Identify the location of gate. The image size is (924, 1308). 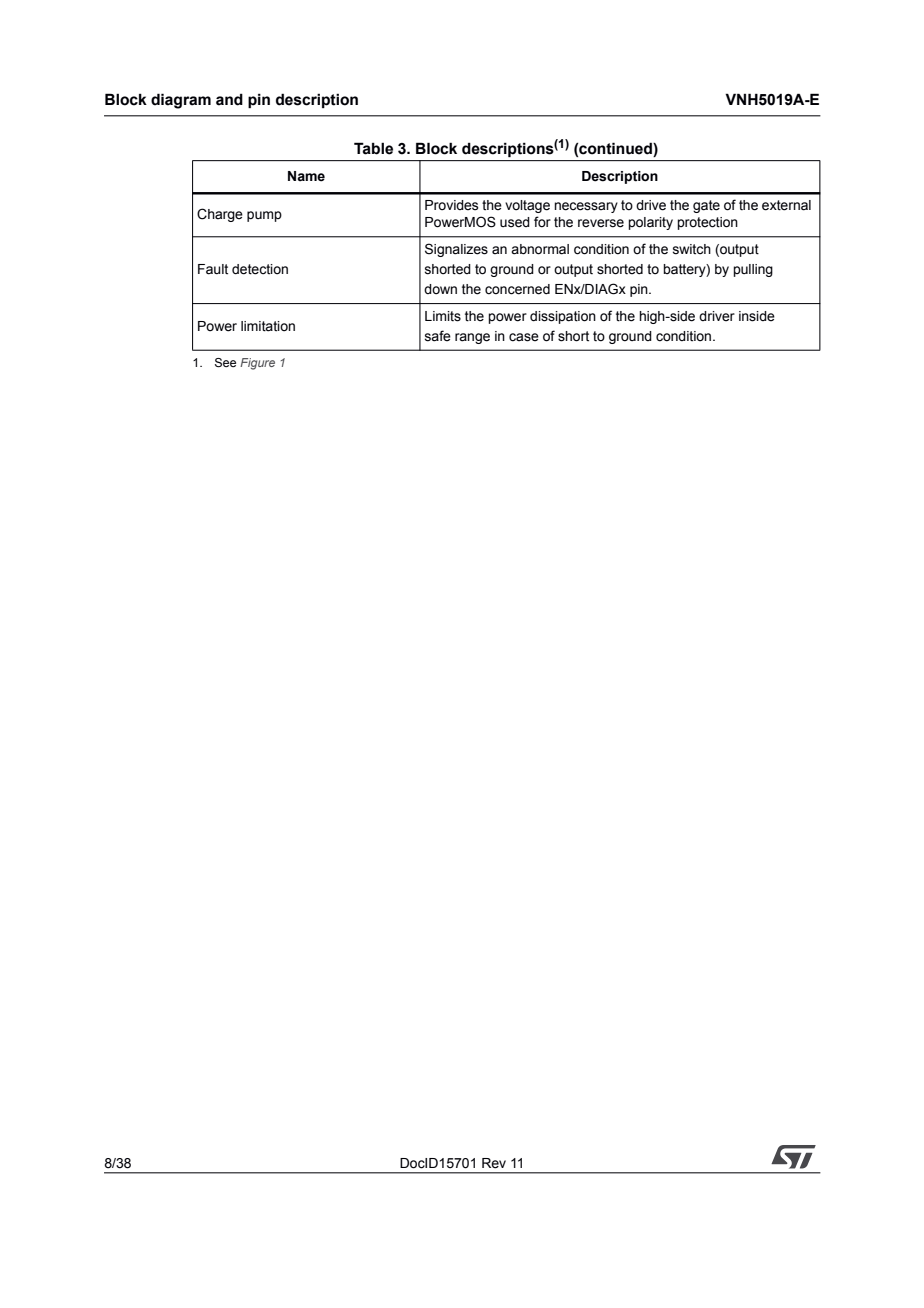
(706, 206).
